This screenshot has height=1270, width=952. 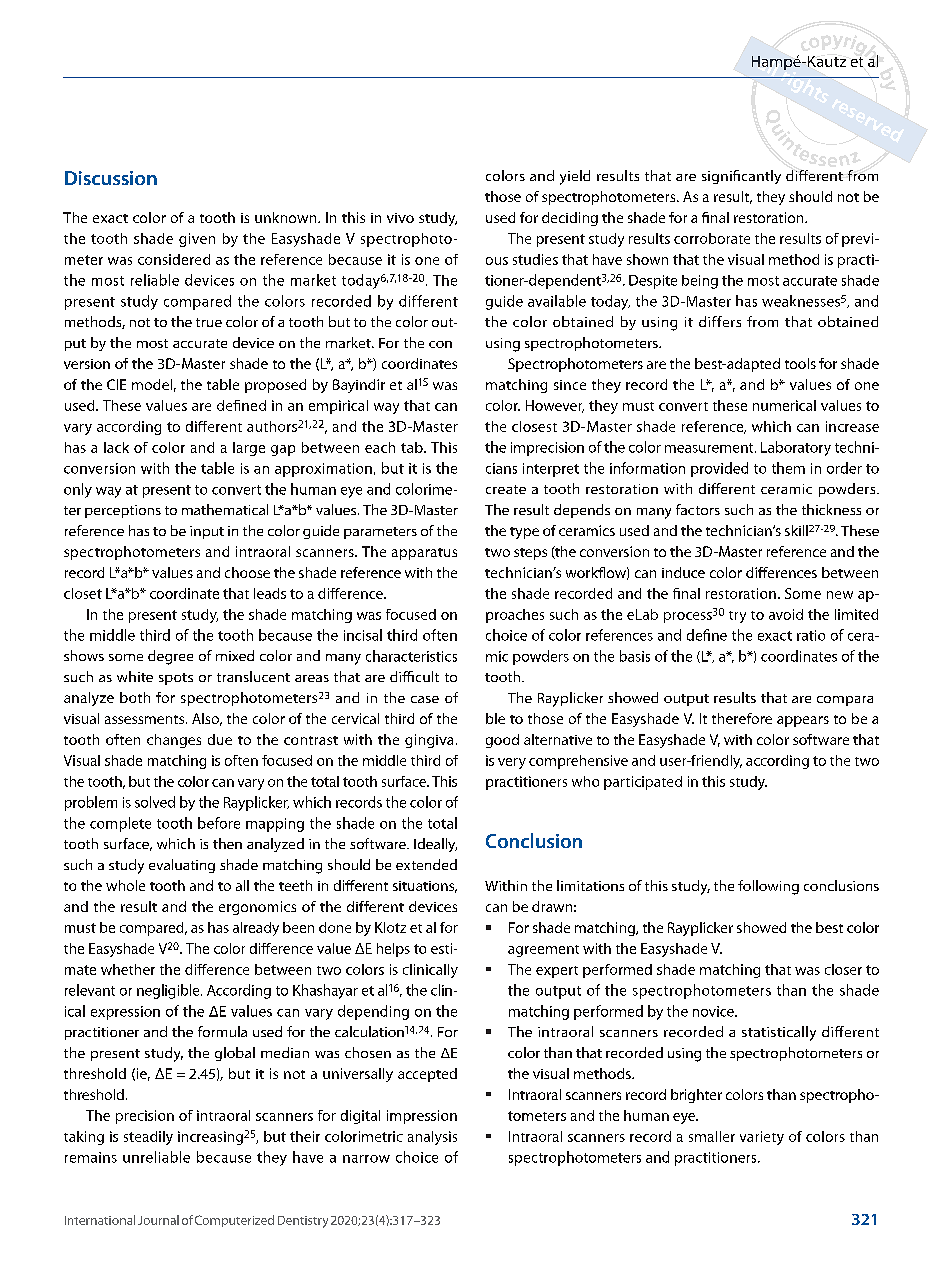 What do you see at coordinates (182, 866) in the screenshot?
I see `evaluating` at bounding box center [182, 866].
